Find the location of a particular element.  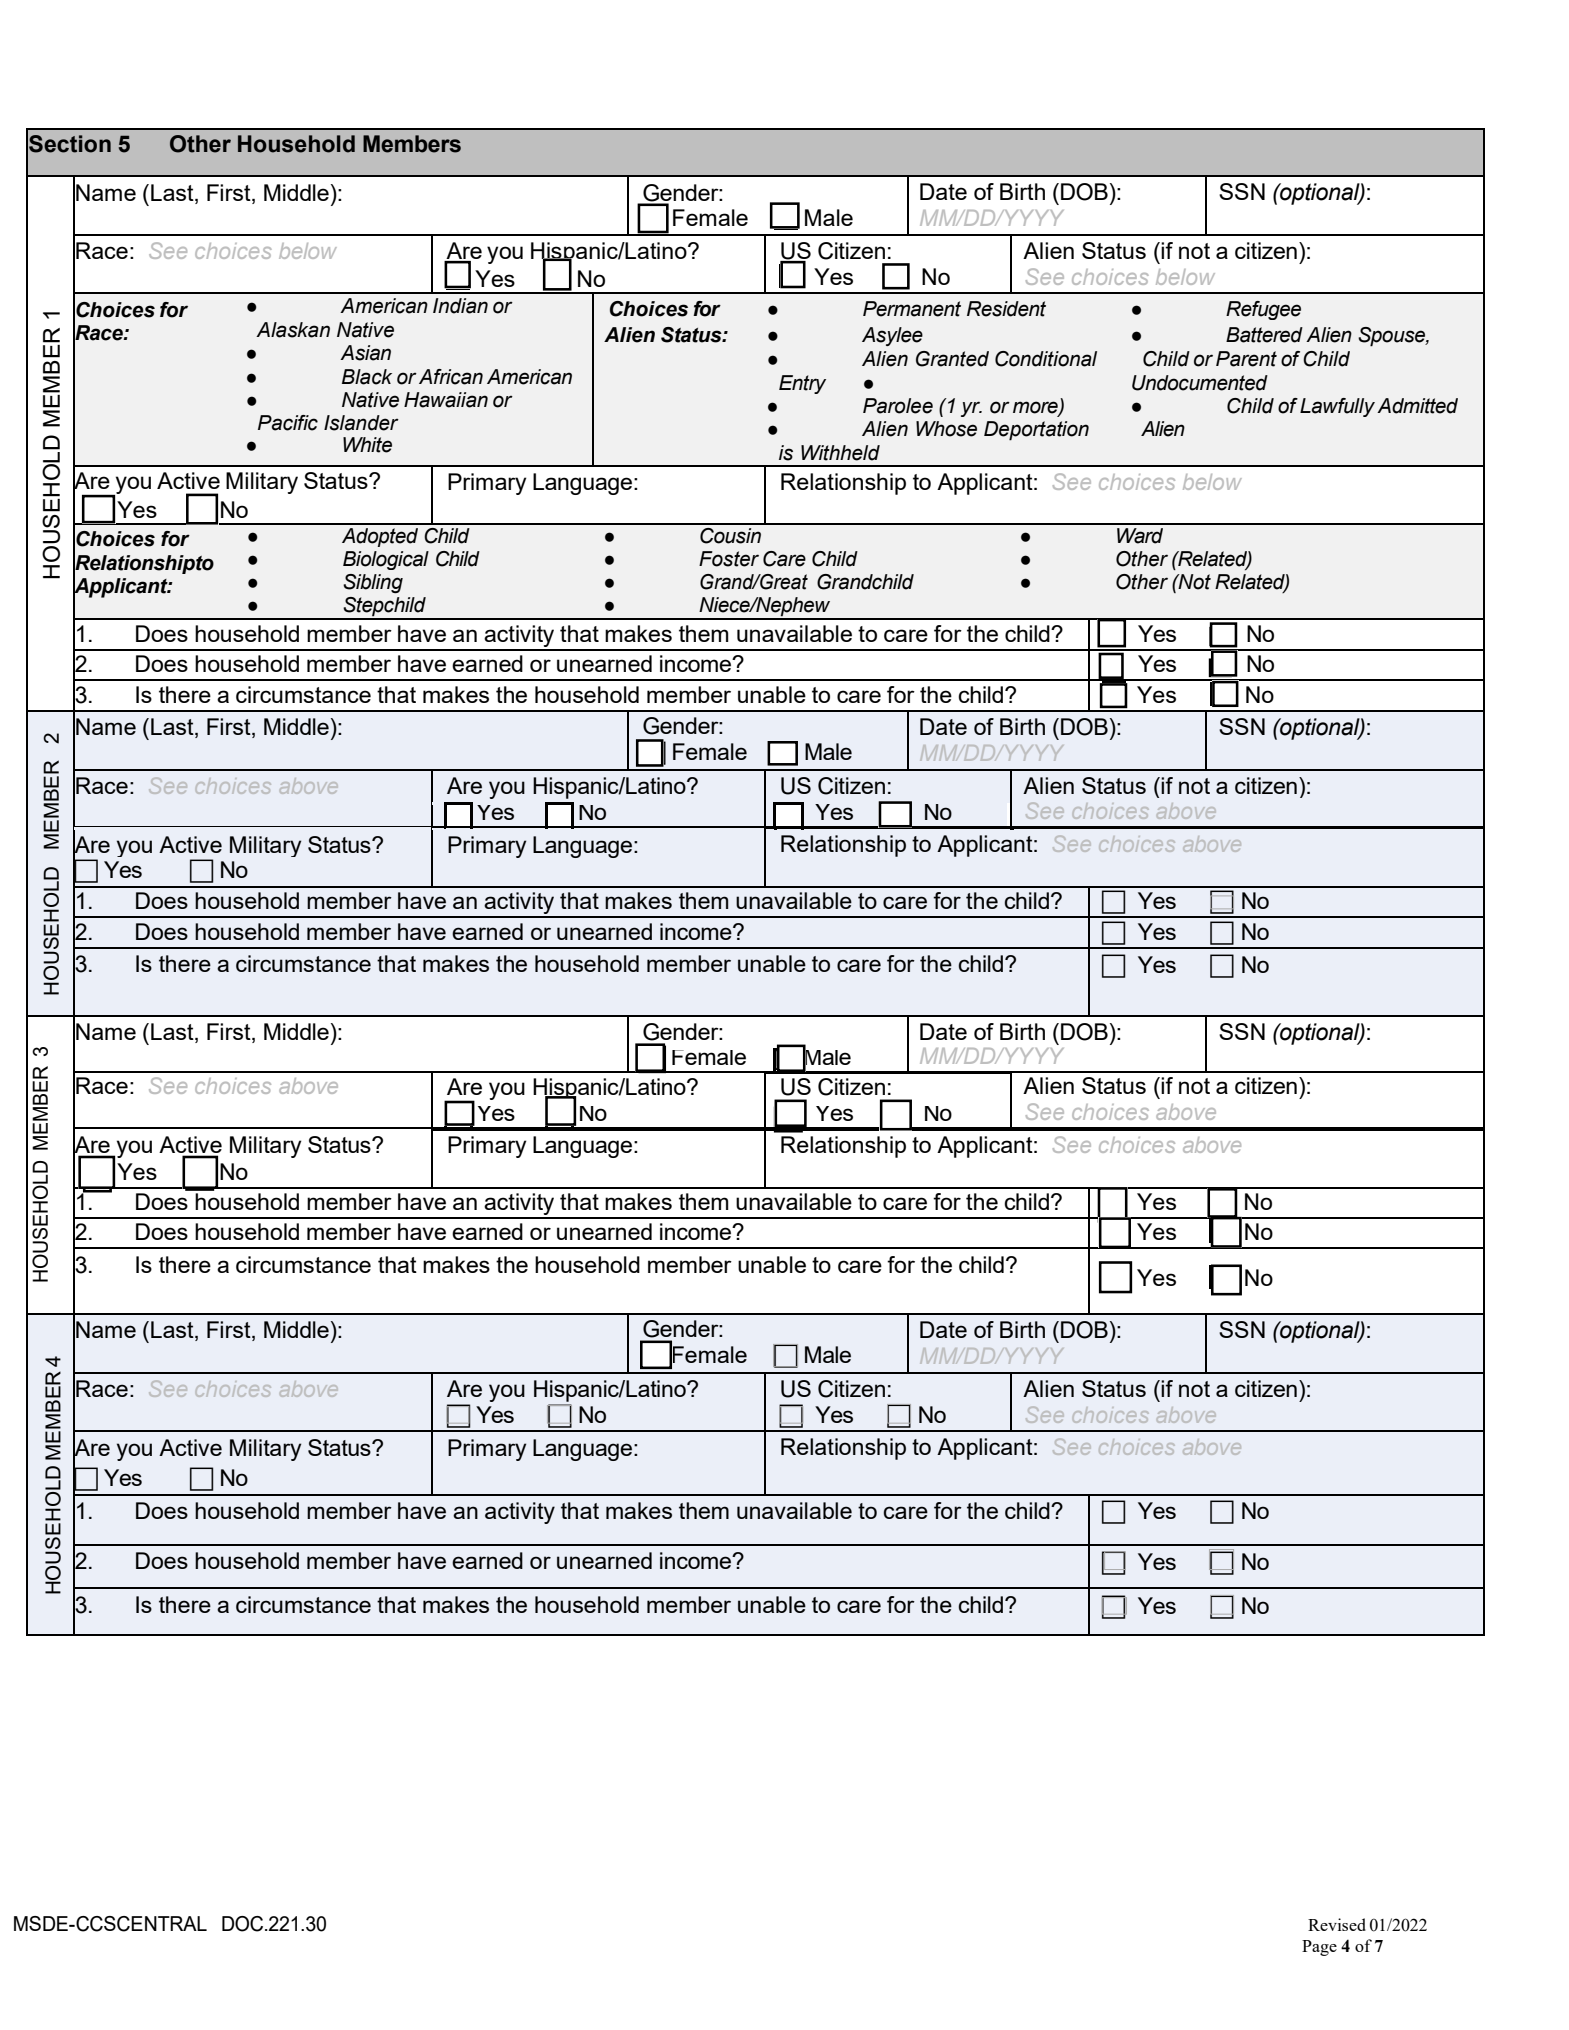

African is located at coordinates (451, 377).
